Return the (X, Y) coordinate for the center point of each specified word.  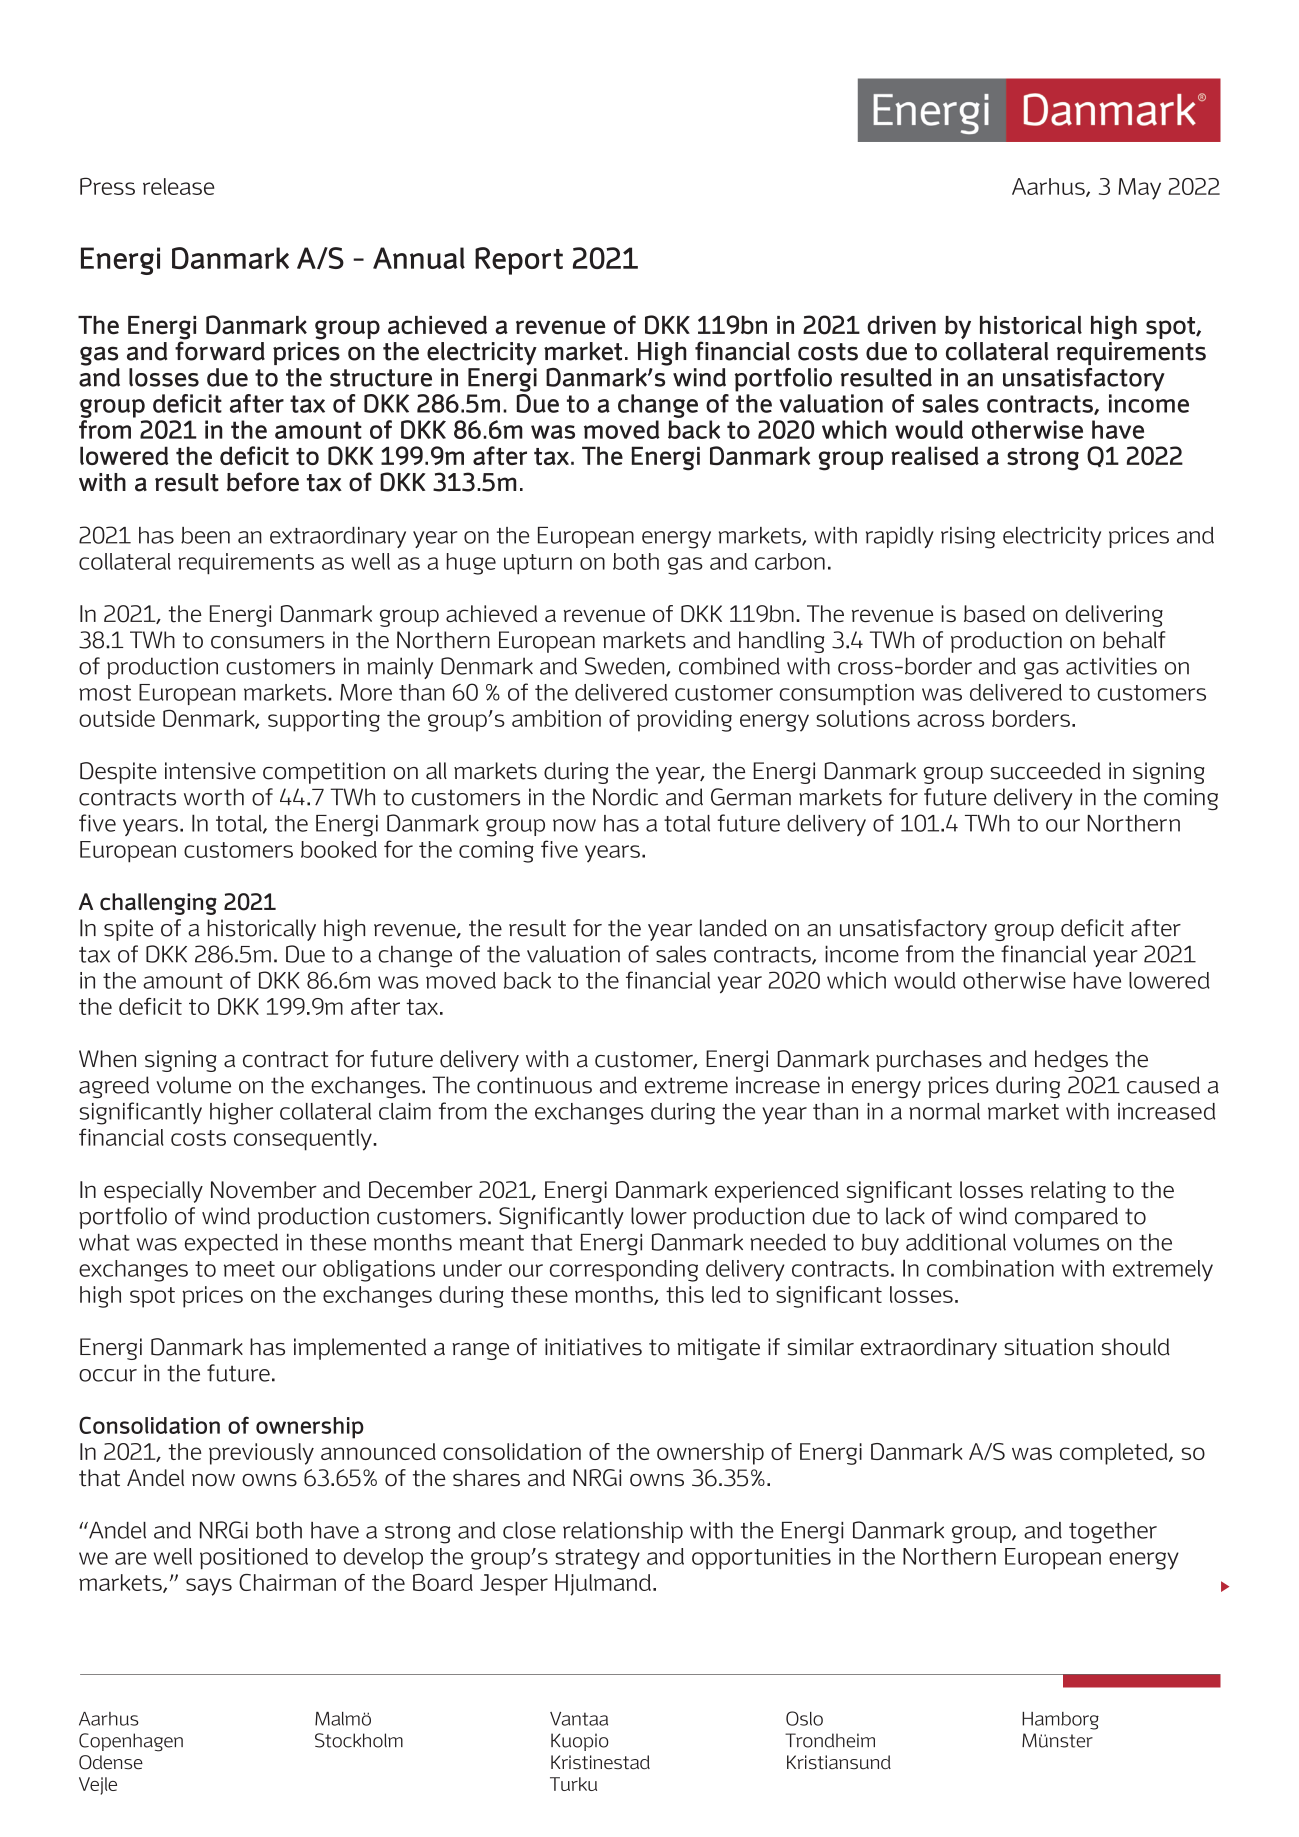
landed (733, 928)
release (178, 186)
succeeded (1045, 771)
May (1139, 189)
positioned (254, 1558)
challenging (158, 904)
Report (519, 261)
